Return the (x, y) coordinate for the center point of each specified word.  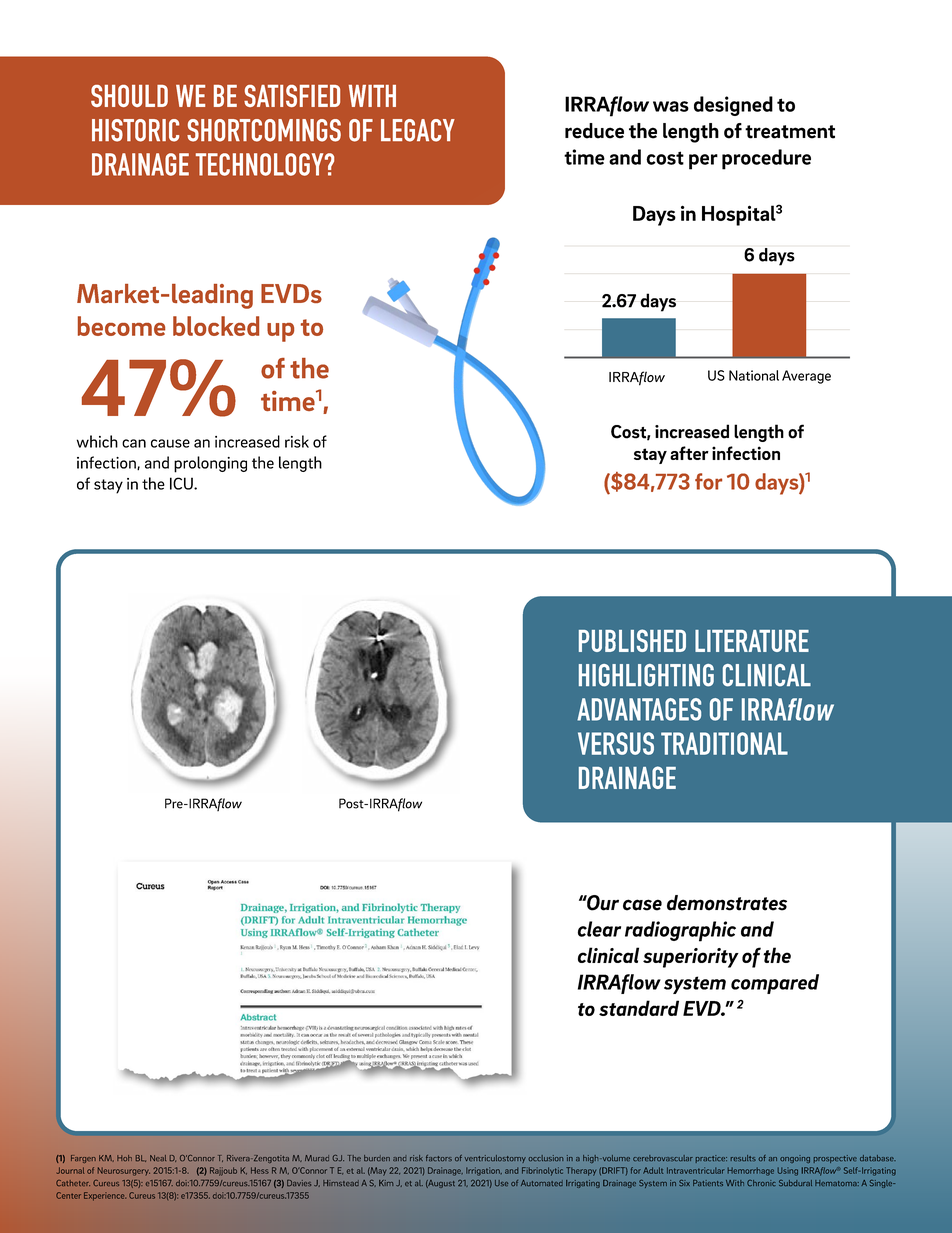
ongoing (795, 1159)
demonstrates (727, 903)
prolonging (210, 464)
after (689, 453)
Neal (158, 1158)
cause (170, 443)
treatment (790, 132)
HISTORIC (135, 130)
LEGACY (418, 130)
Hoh (124, 1158)
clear (599, 929)
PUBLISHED (632, 640)
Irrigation (484, 1171)
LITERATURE (752, 641)
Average (806, 377)
